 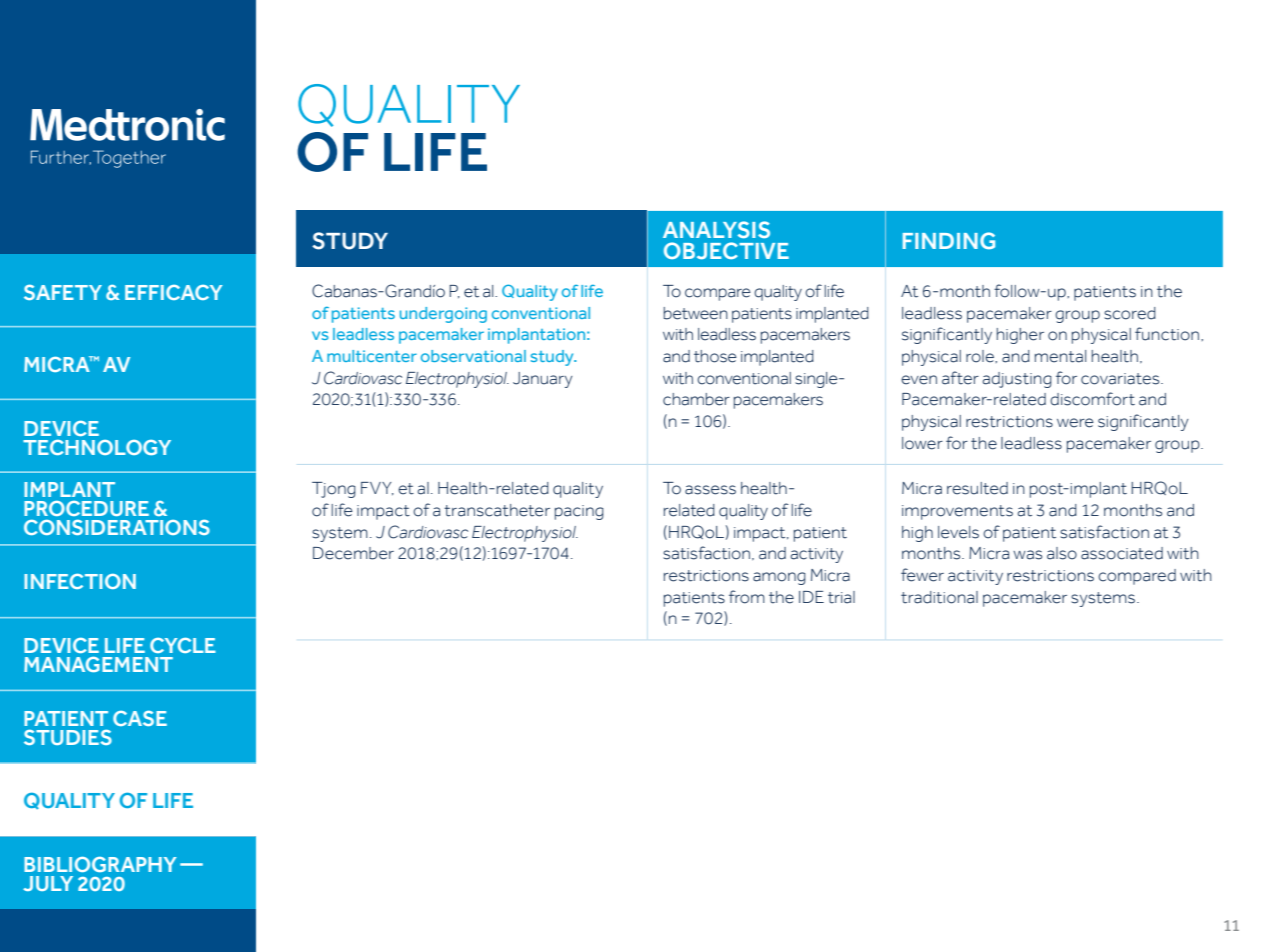 I want to click on BIBLIOGRAPHY, so click(x=100, y=864).
